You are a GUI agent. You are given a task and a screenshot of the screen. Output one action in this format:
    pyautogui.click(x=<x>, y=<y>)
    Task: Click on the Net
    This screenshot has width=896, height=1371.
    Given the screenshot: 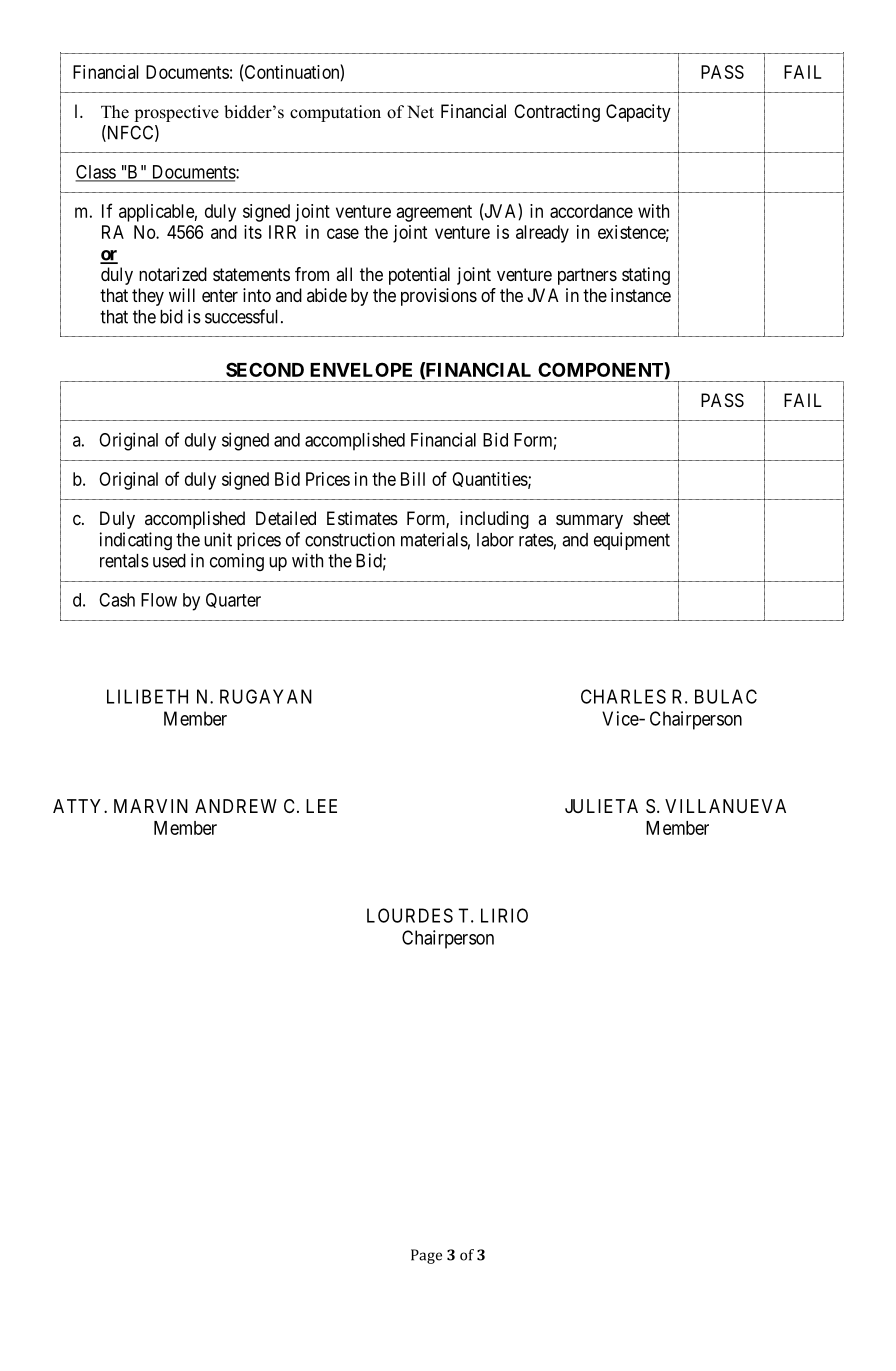 What is the action you would take?
    pyautogui.click(x=420, y=112)
